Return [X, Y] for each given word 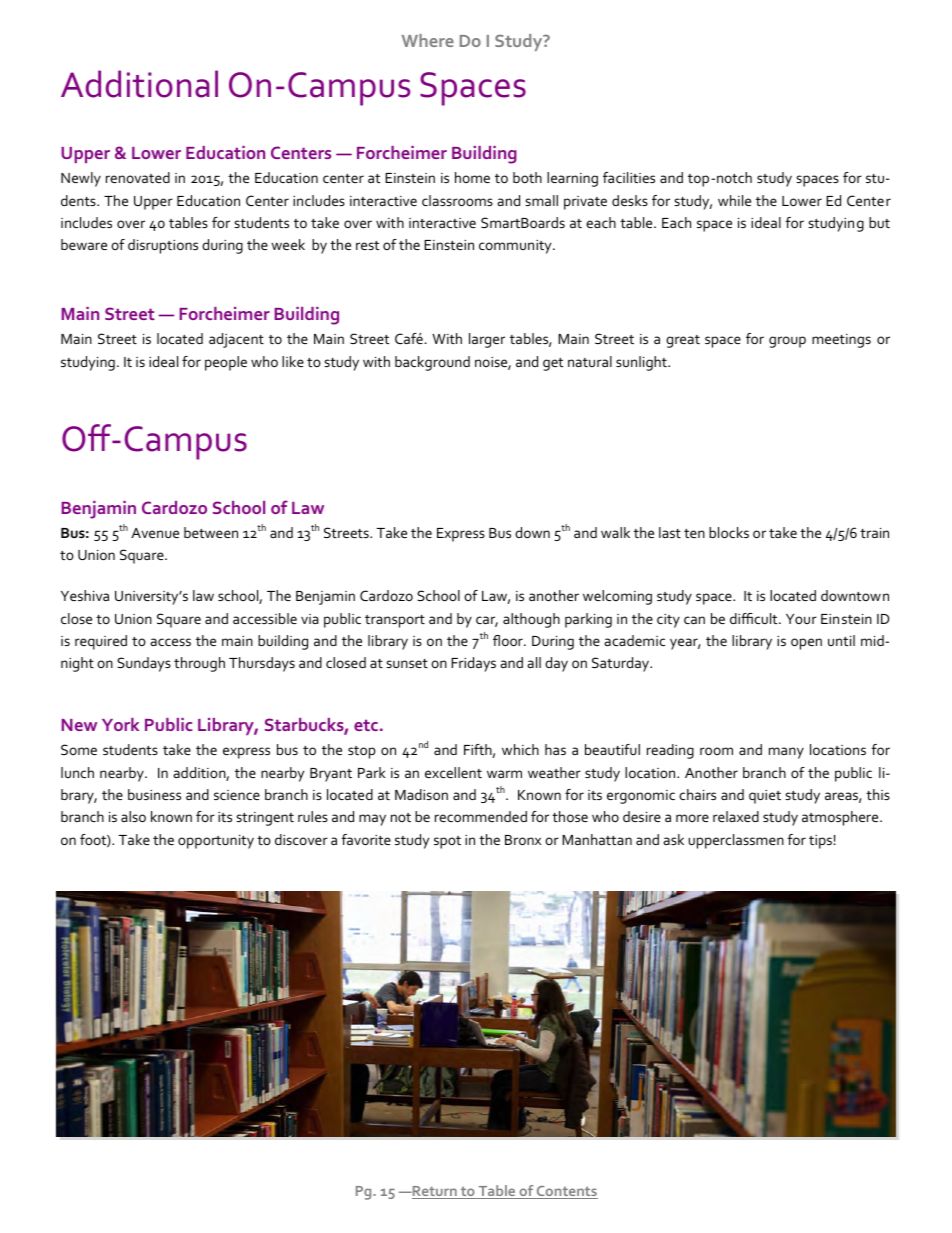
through [199, 664]
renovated [138, 177]
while [734, 200]
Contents [566, 1192]
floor [509, 640]
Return [434, 1192]
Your [801, 619]
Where [428, 40]
